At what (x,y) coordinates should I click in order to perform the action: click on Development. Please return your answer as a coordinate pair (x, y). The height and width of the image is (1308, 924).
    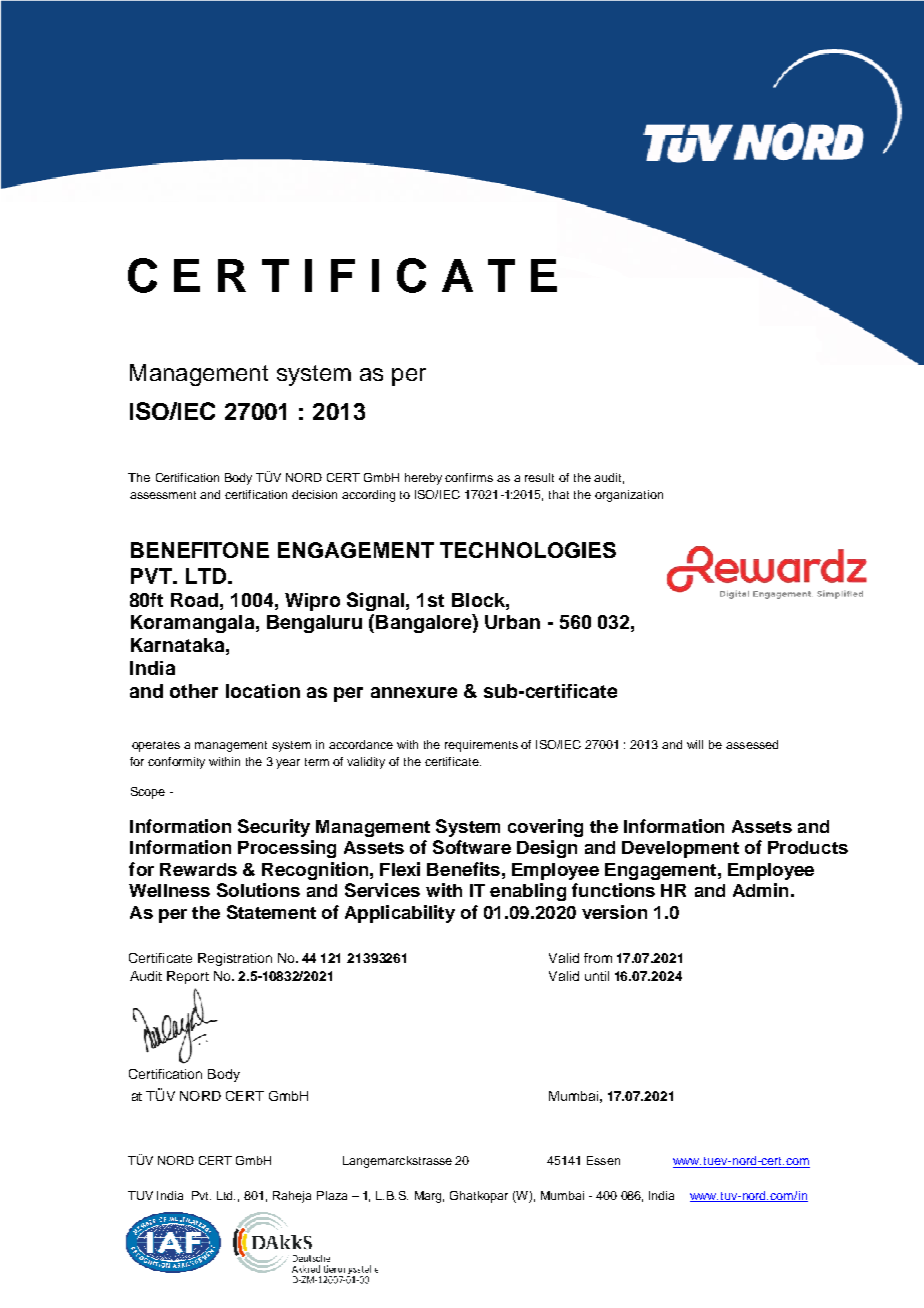
    Looking at the image, I should click on (680, 849).
